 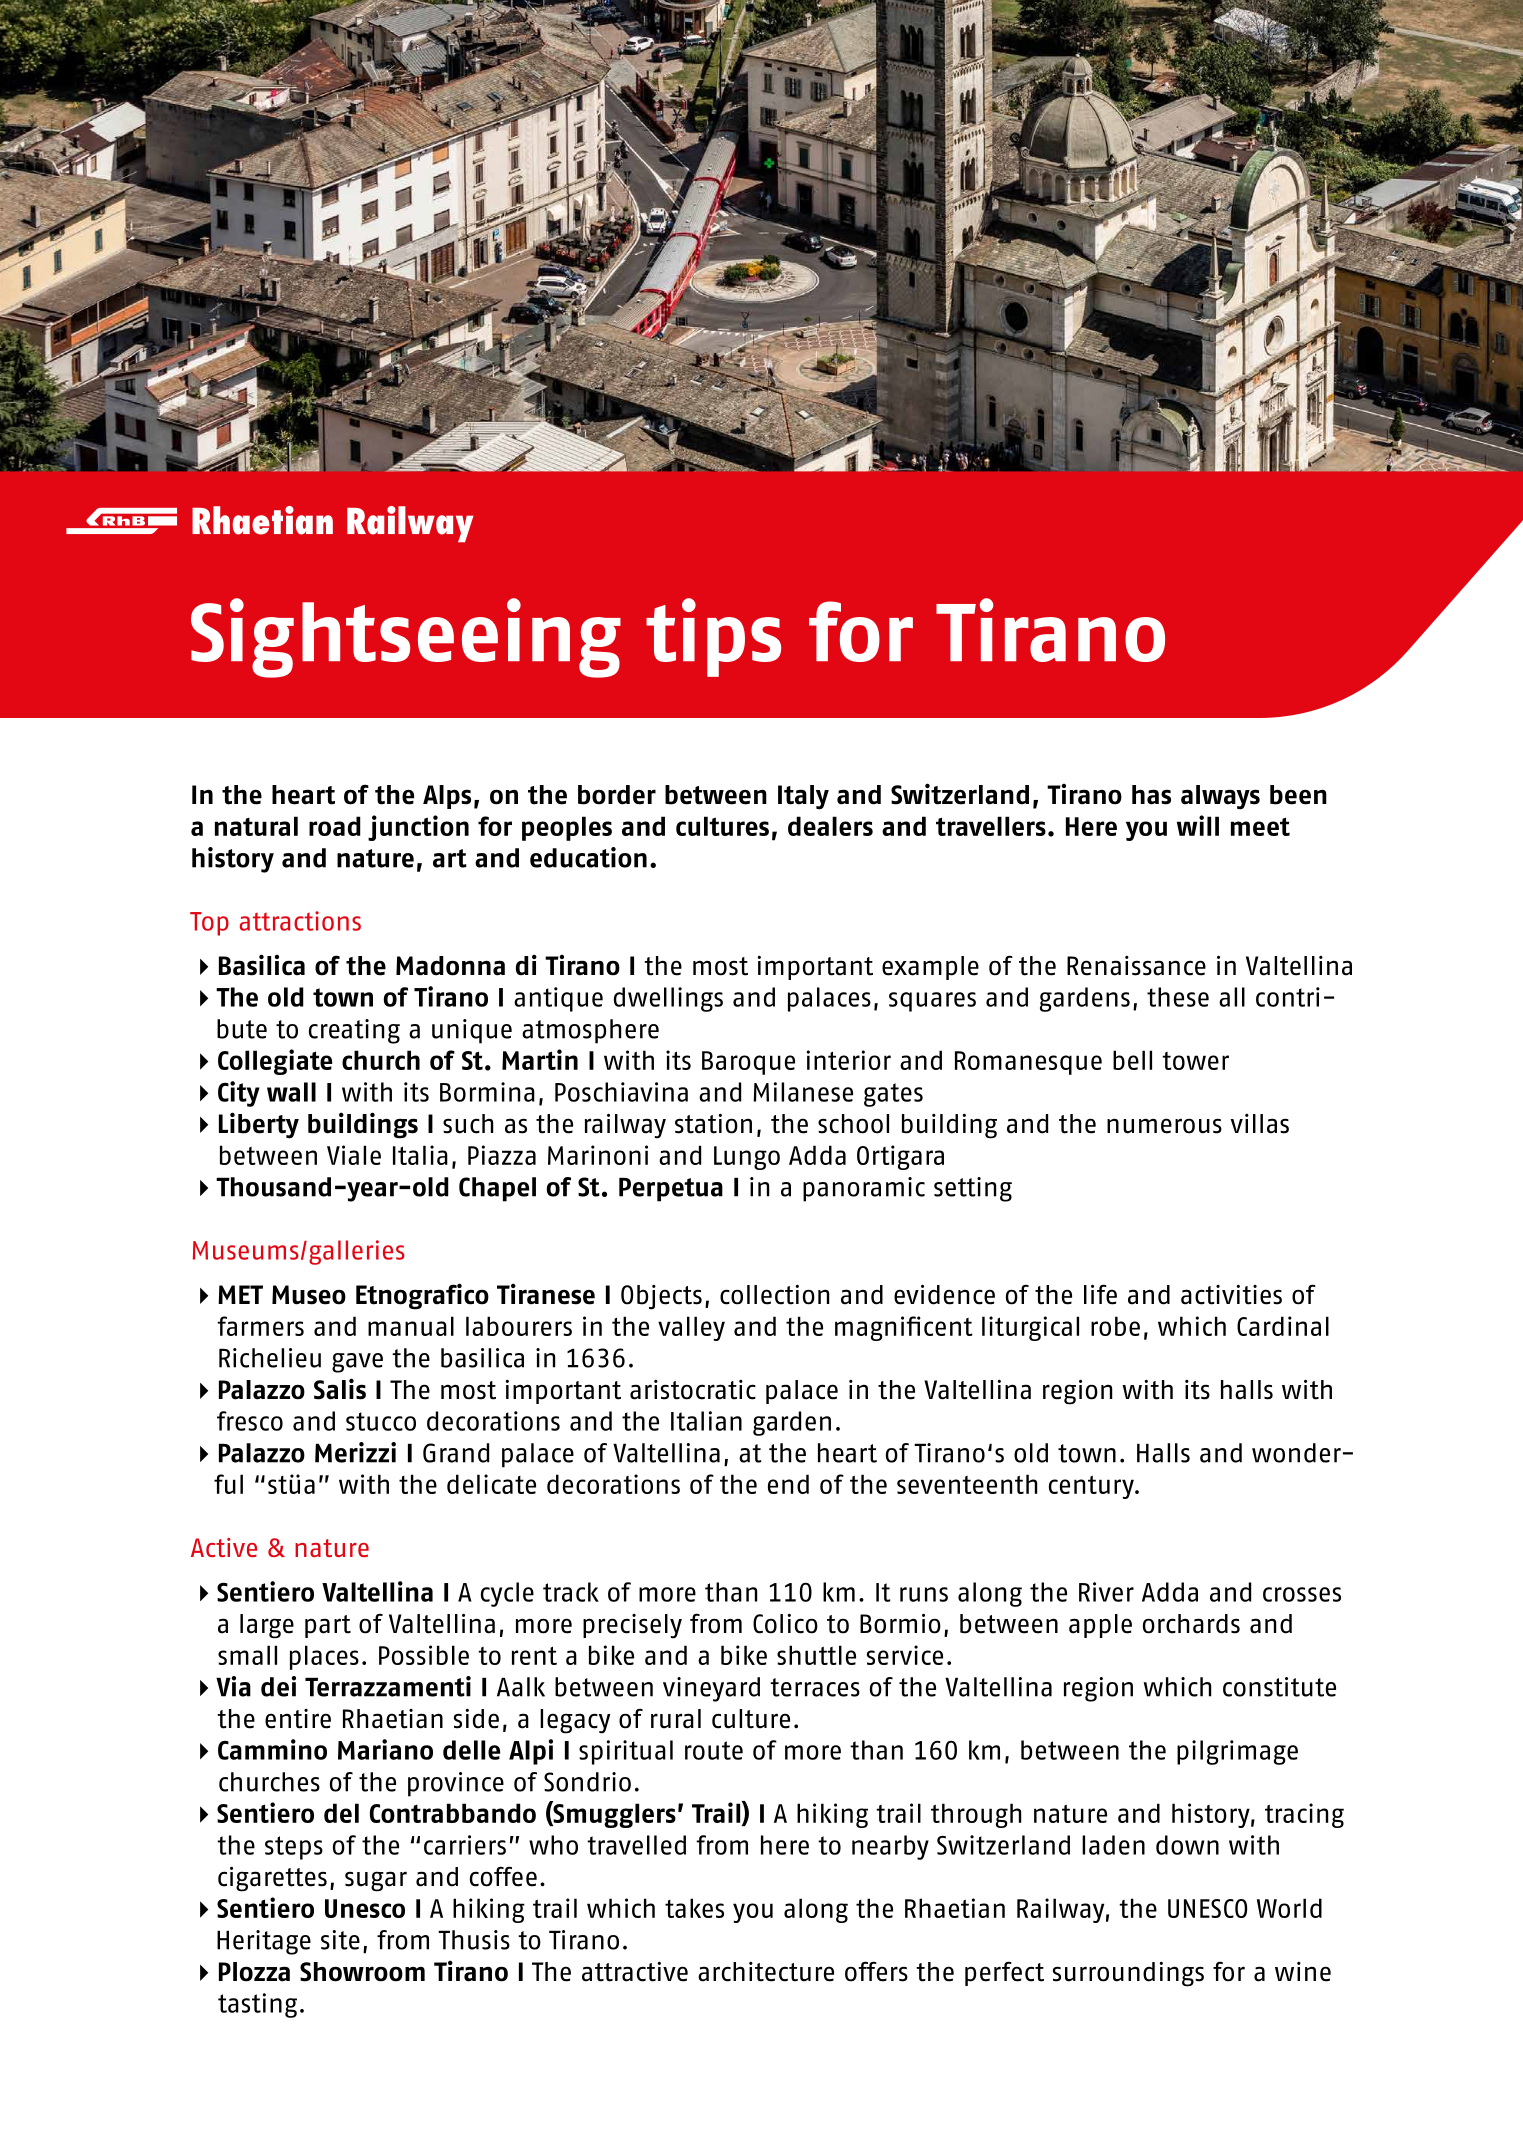 I want to click on end, so click(x=788, y=1484).
